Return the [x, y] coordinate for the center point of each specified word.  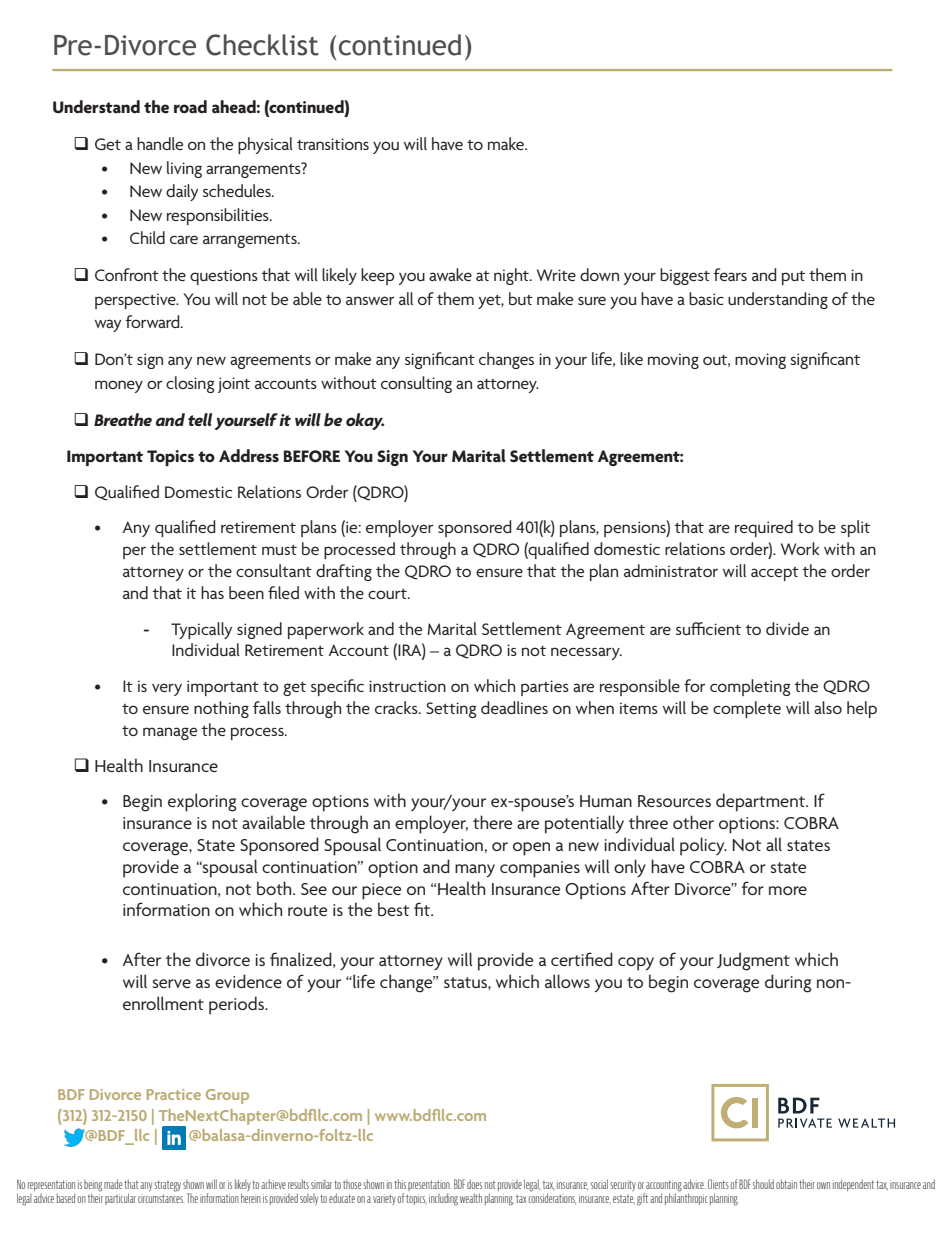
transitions [333, 144]
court [388, 593]
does [474, 1184]
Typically [201, 630]
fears [730, 274]
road [190, 107]
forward [153, 321]
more [788, 890]
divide [787, 628]
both [275, 888]
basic [706, 298]
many [475, 870]
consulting [416, 384]
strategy [167, 1186]
